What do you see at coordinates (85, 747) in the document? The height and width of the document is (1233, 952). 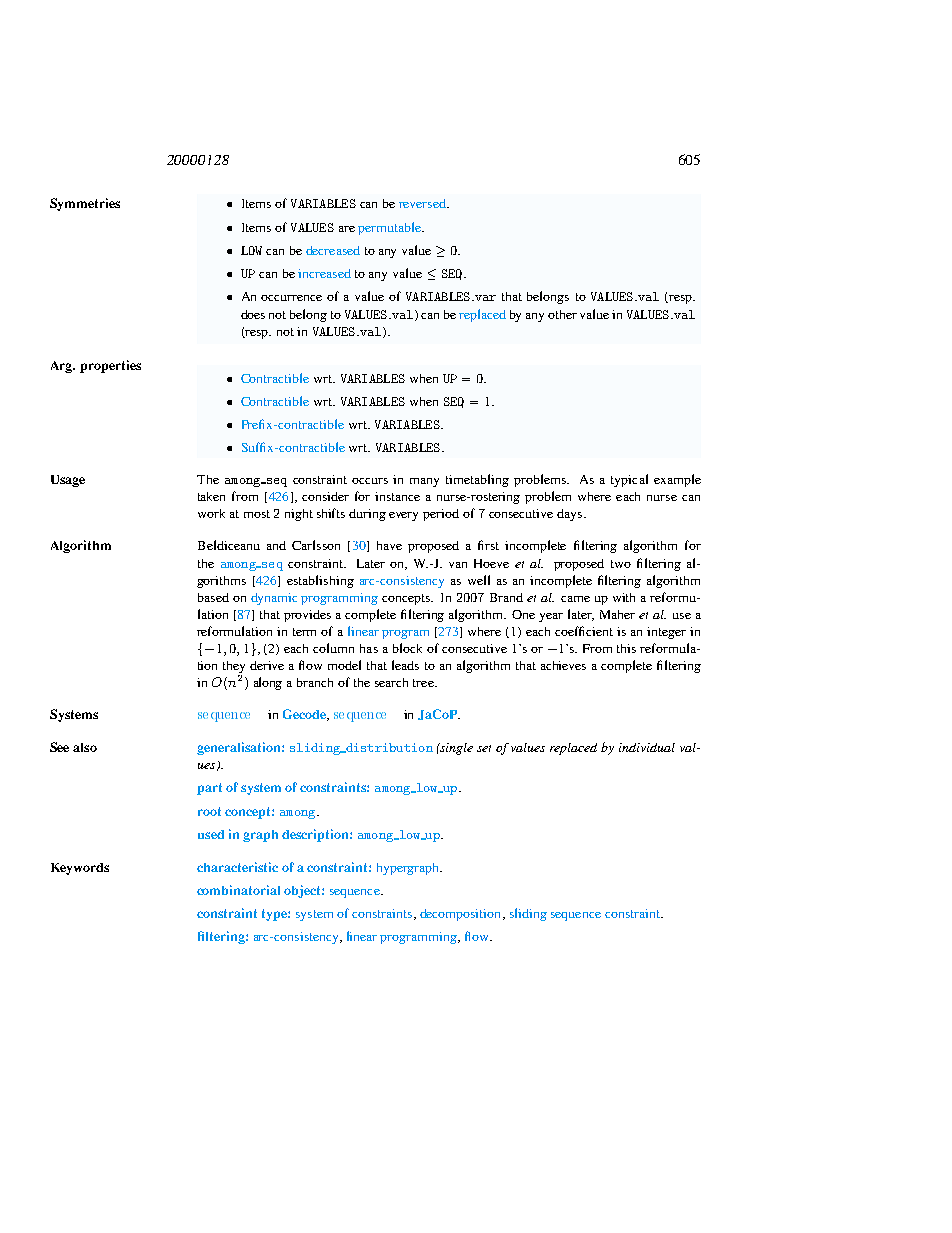 I see `also` at bounding box center [85, 747].
